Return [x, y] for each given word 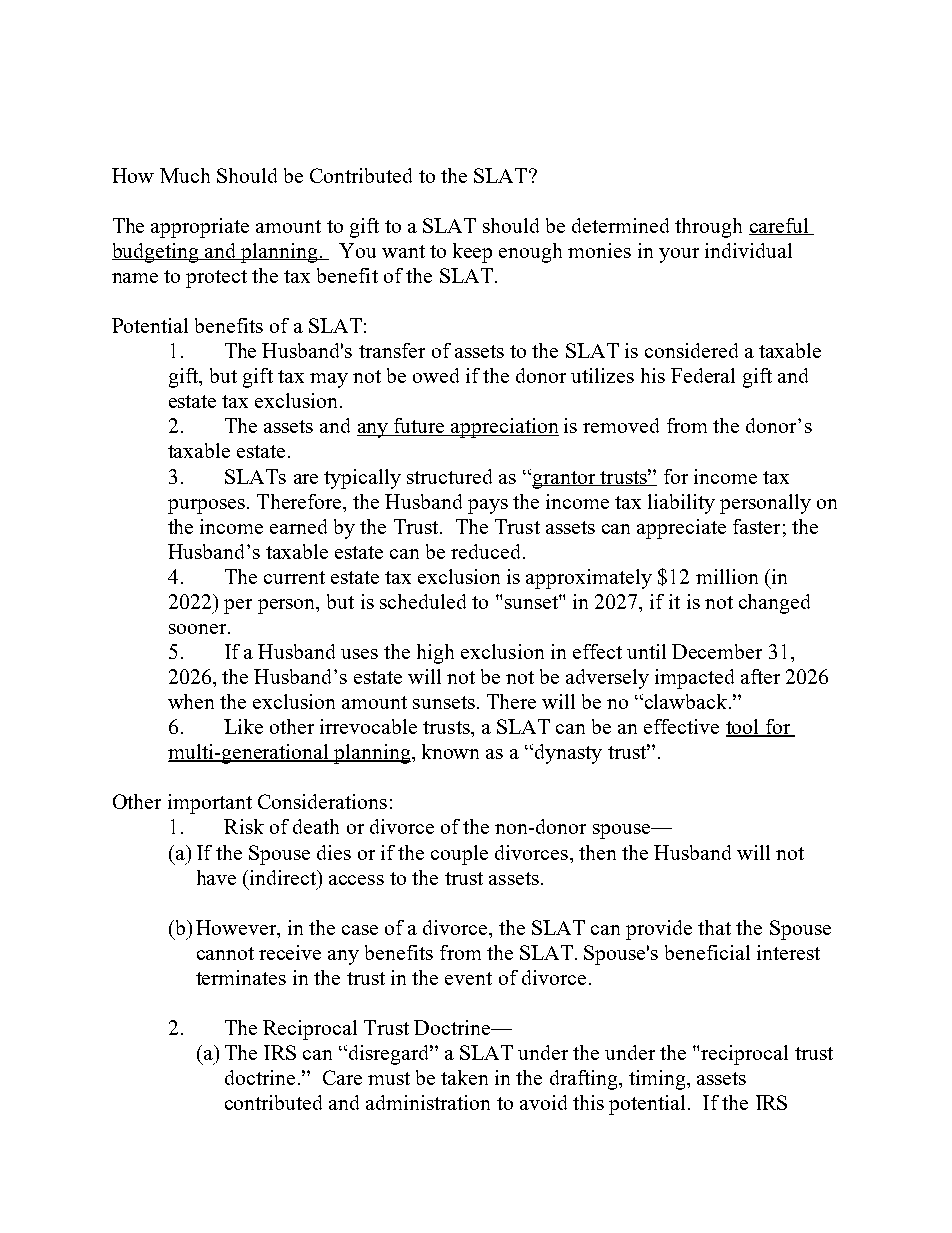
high [435, 654]
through [708, 228]
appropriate [200, 228]
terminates [241, 977]
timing [658, 1080]
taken [464, 1077]
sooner [199, 629]
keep [472, 253]
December [717, 651]
